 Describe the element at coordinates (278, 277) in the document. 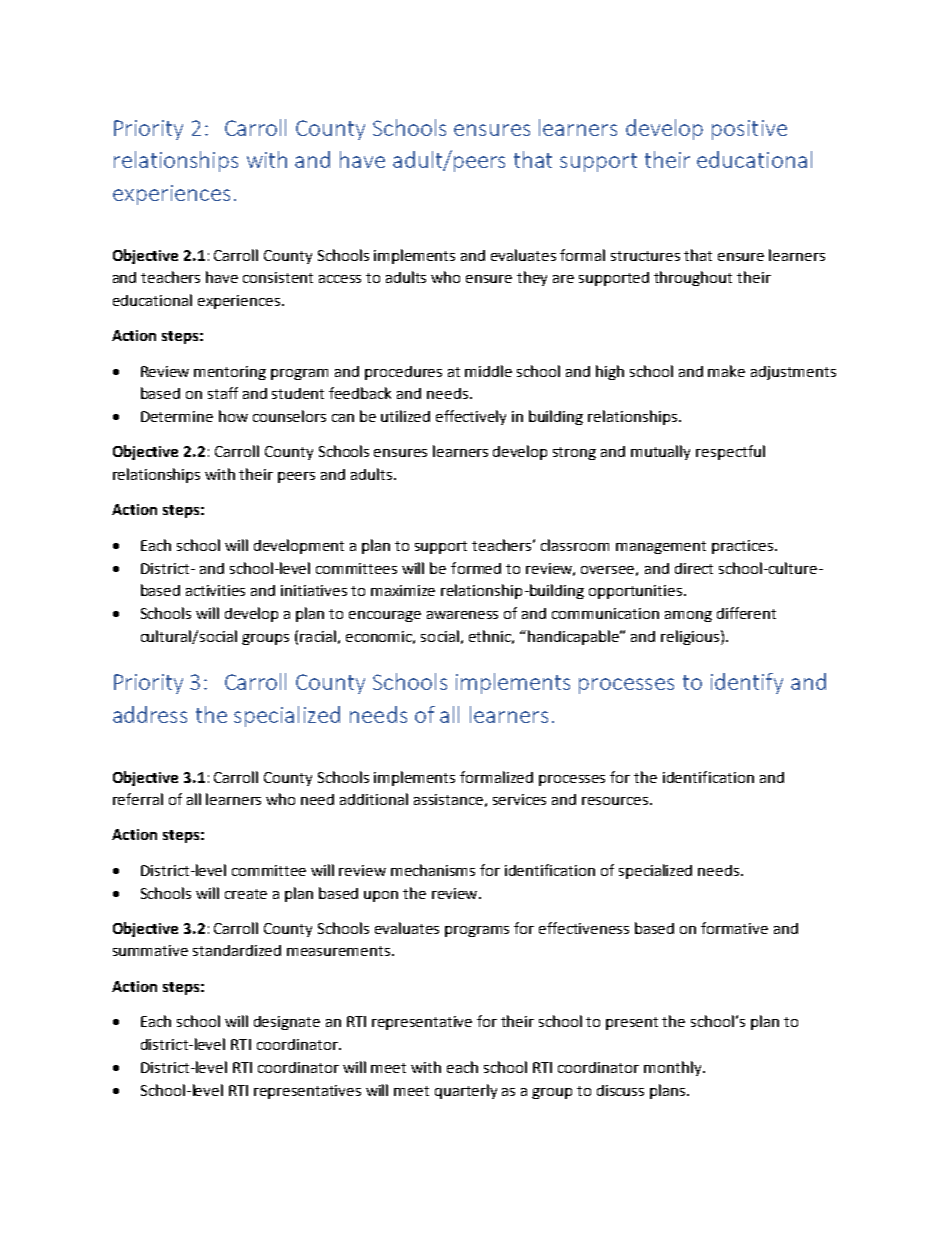

I see `consistent` at that location.
